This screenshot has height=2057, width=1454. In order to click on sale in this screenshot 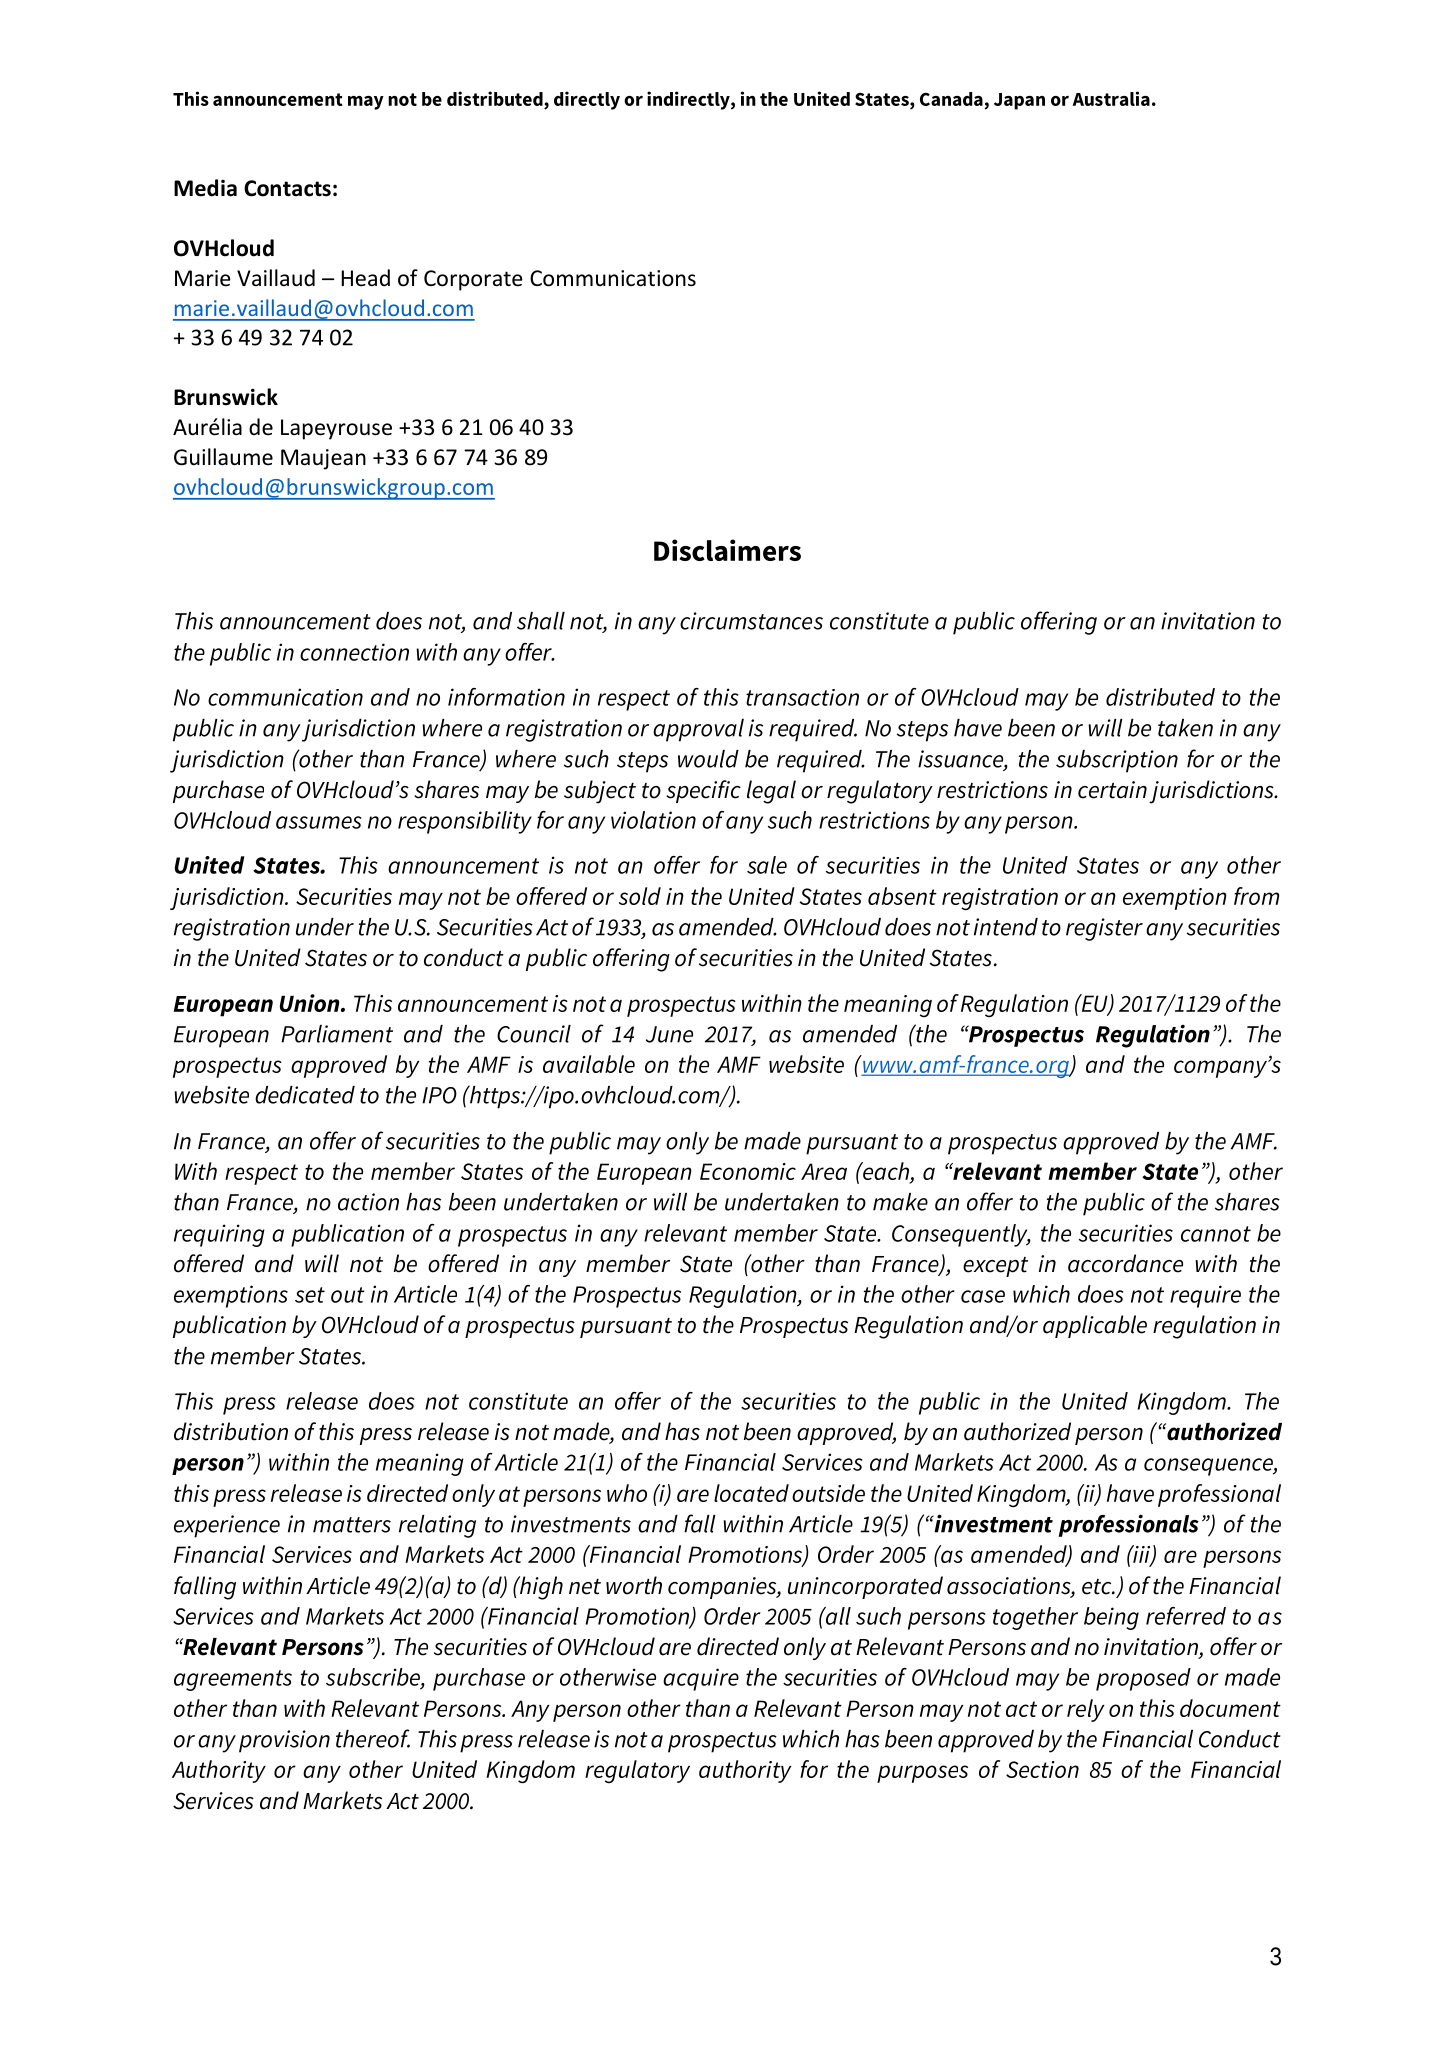, I will do `click(767, 865)`.
